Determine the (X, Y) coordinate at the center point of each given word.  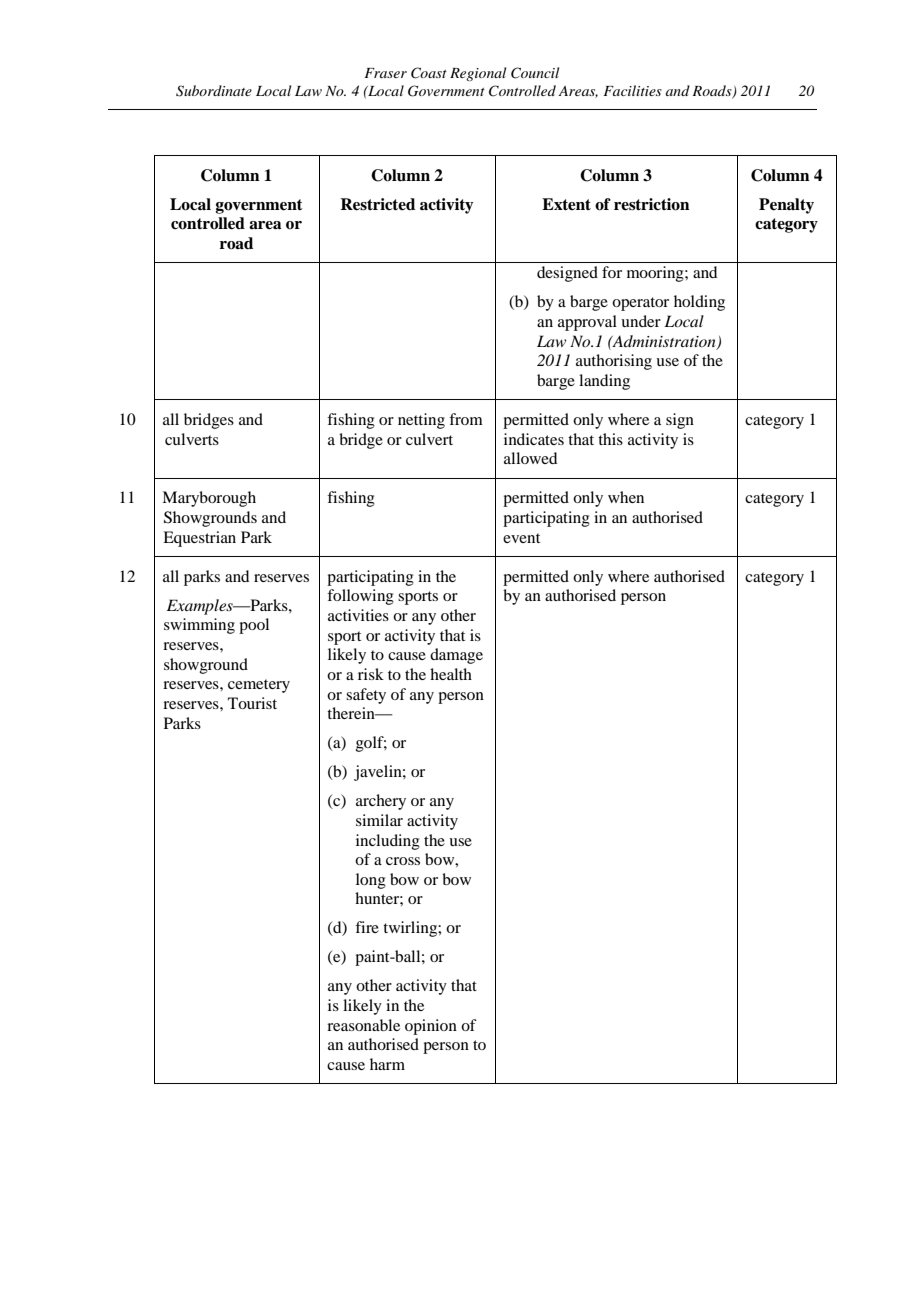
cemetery (259, 686)
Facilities (632, 90)
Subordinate (214, 91)
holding (699, 303)
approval (587, 323)
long (371, 881)
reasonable (363, 1025)
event (521, 538)
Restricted (377, 204)
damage (456, 656)
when (626, 497)
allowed (530, 458)
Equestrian (199, 539)
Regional (478, 74)
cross (403, 861)
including (388, 842)
